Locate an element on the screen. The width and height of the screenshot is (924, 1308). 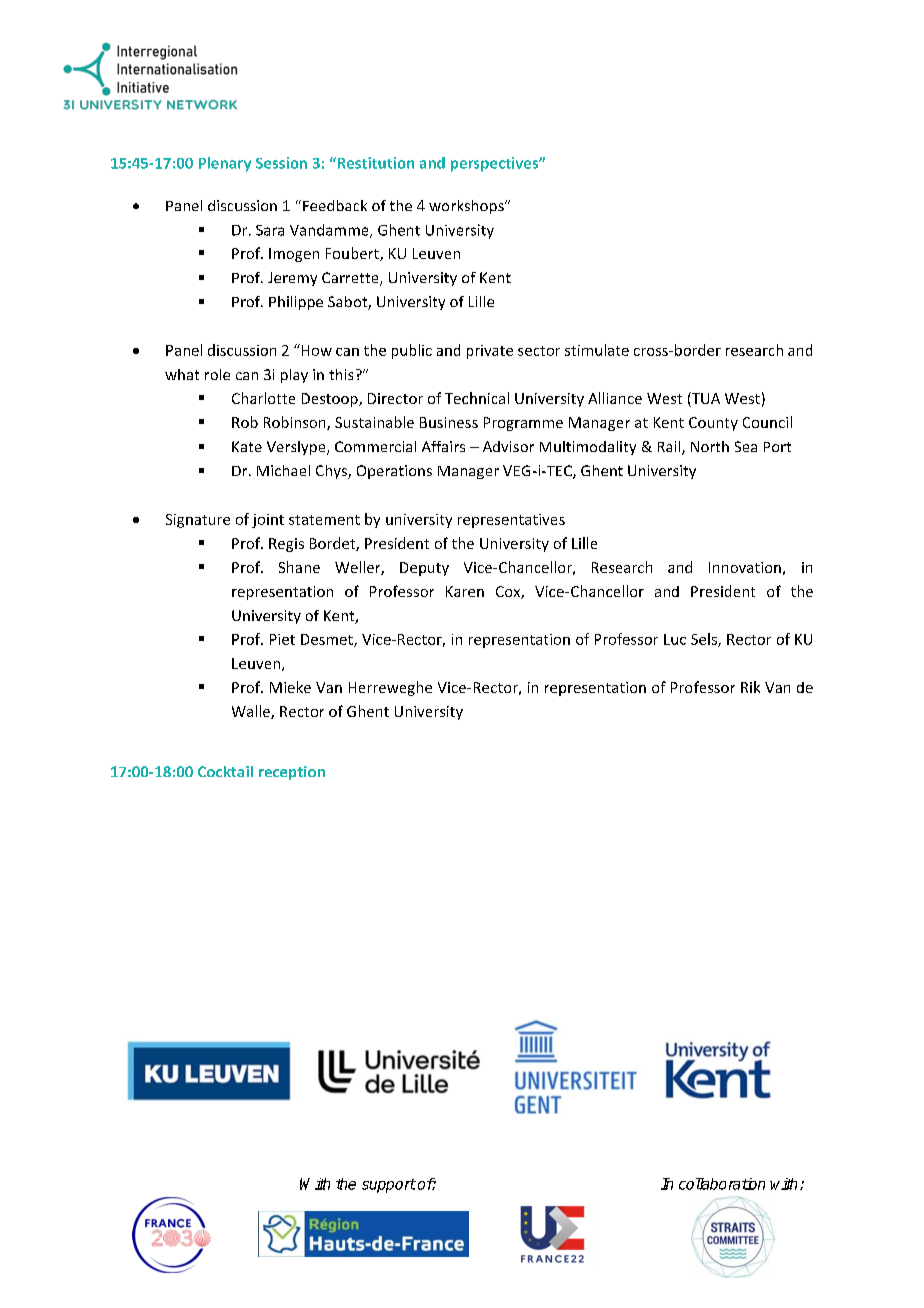
workshops is located at coordinates (467, 207).
